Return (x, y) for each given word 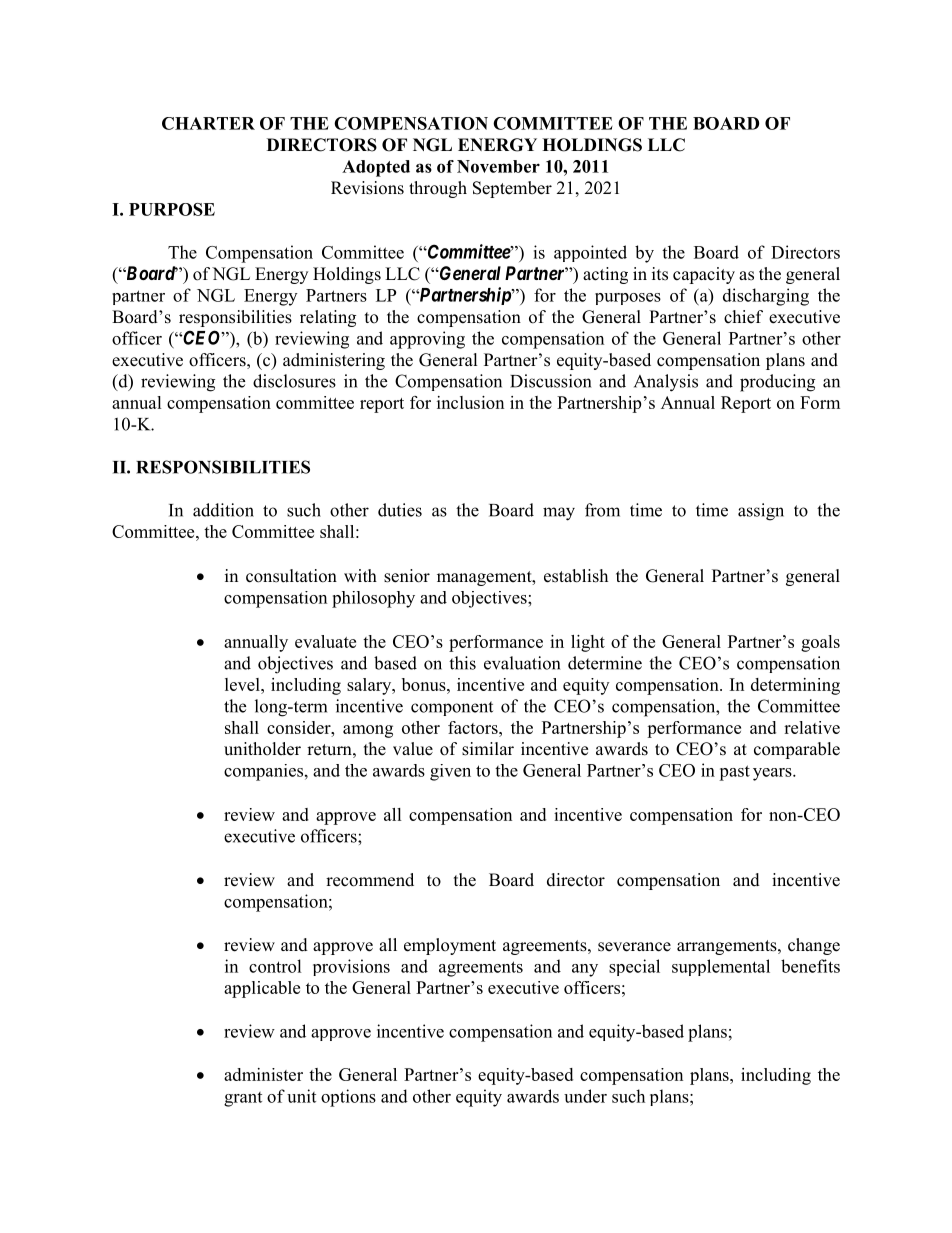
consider (300, 727)
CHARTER (208, 123)
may (559, 514)
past (734, 773)
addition (223, 510)
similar (488, 749)
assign (761, 512)
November (498, 166)
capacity (704, 275)
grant (243, 1099)
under (585, 1096)
